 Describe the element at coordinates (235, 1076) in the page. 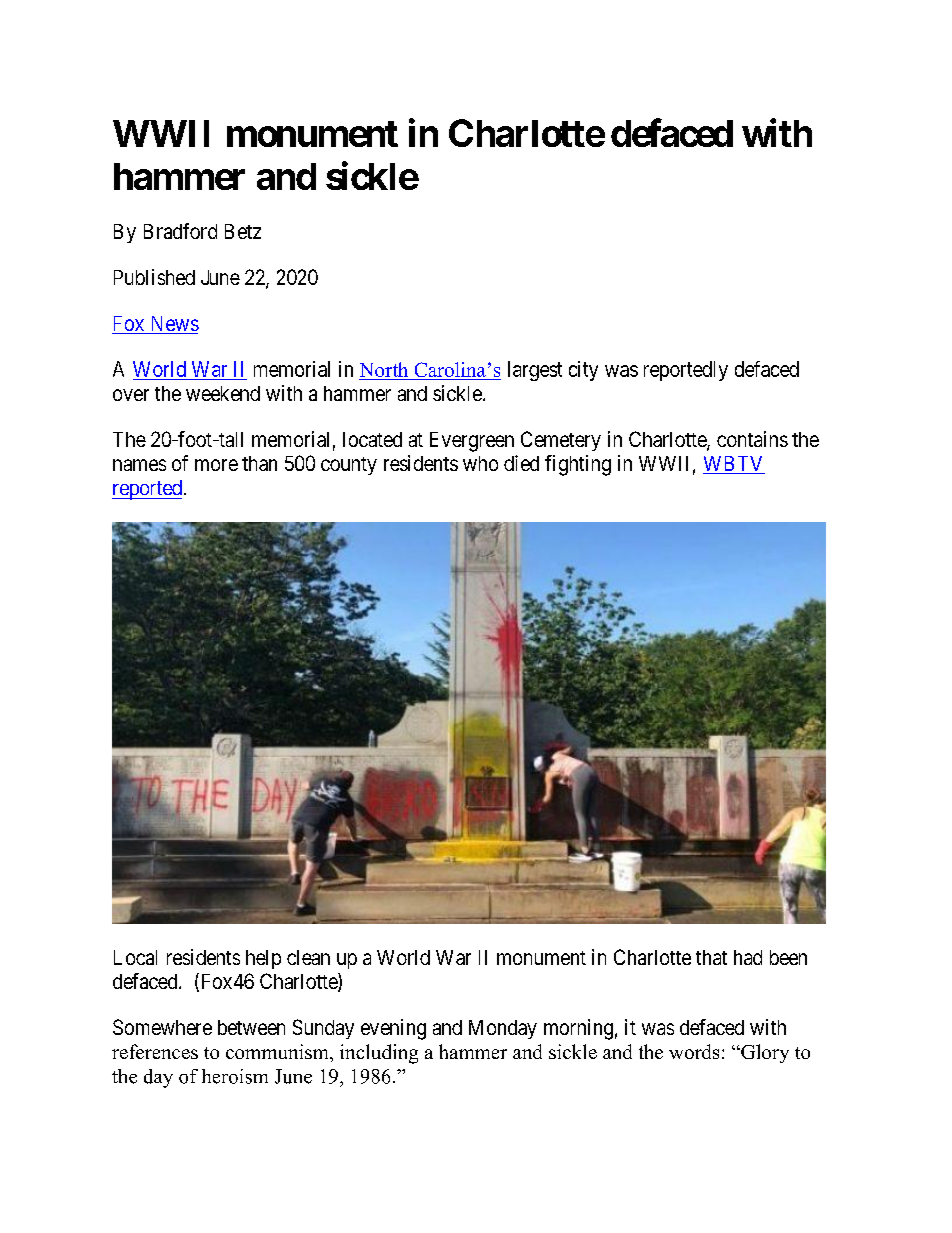

I see `heroism` at that location.
